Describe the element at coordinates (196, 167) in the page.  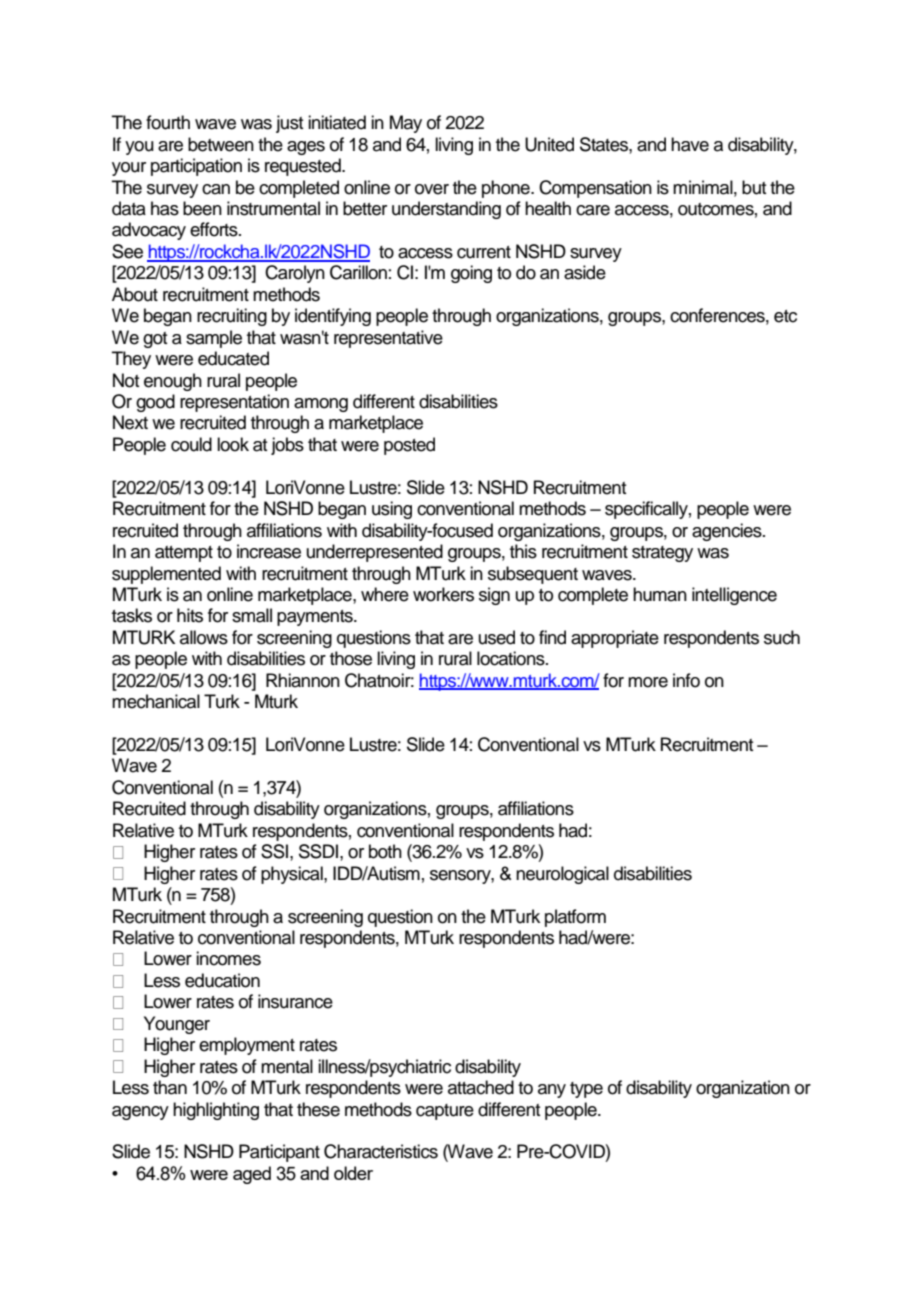
I see `participation` at that location.
